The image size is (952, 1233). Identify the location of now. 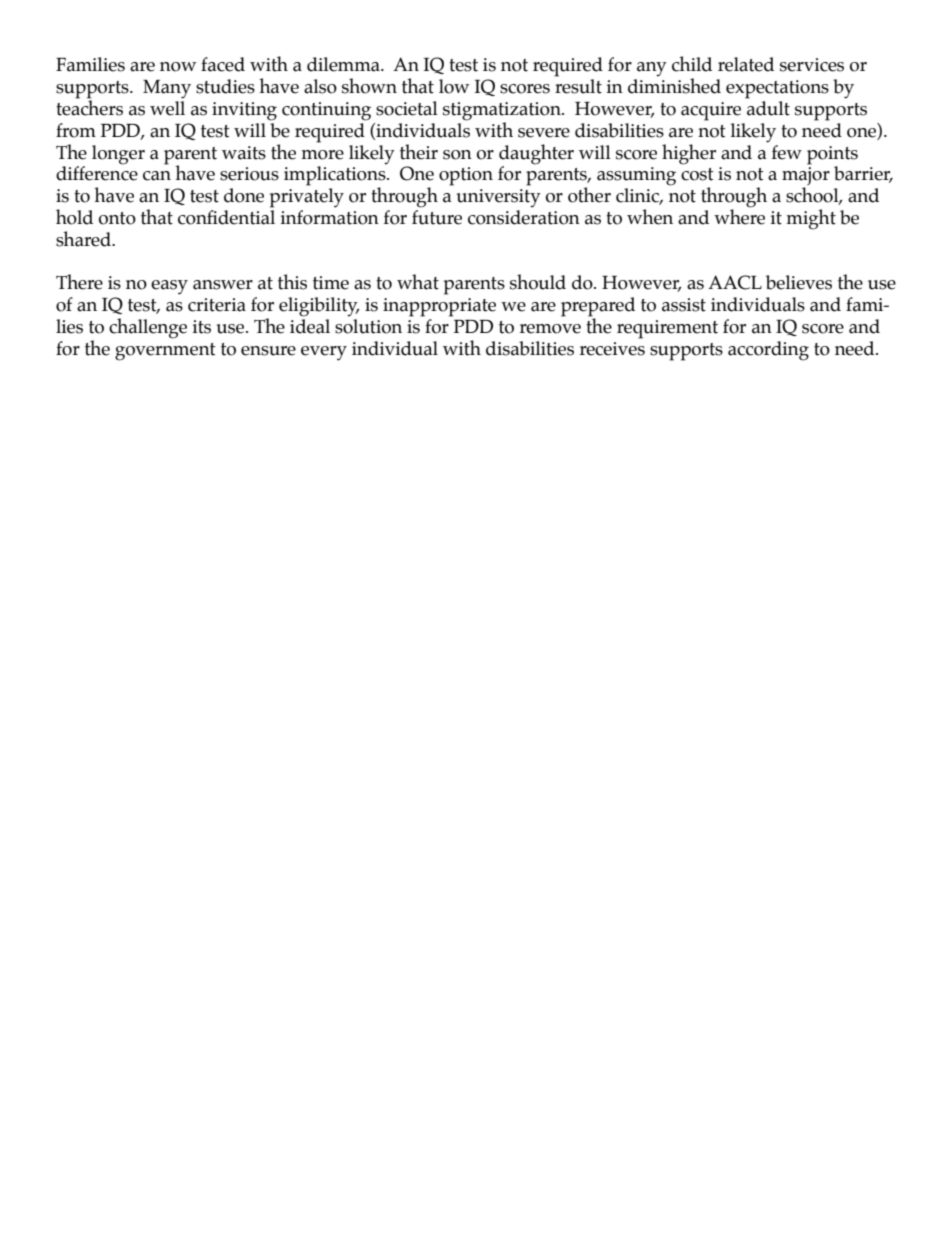
(178, 67).
